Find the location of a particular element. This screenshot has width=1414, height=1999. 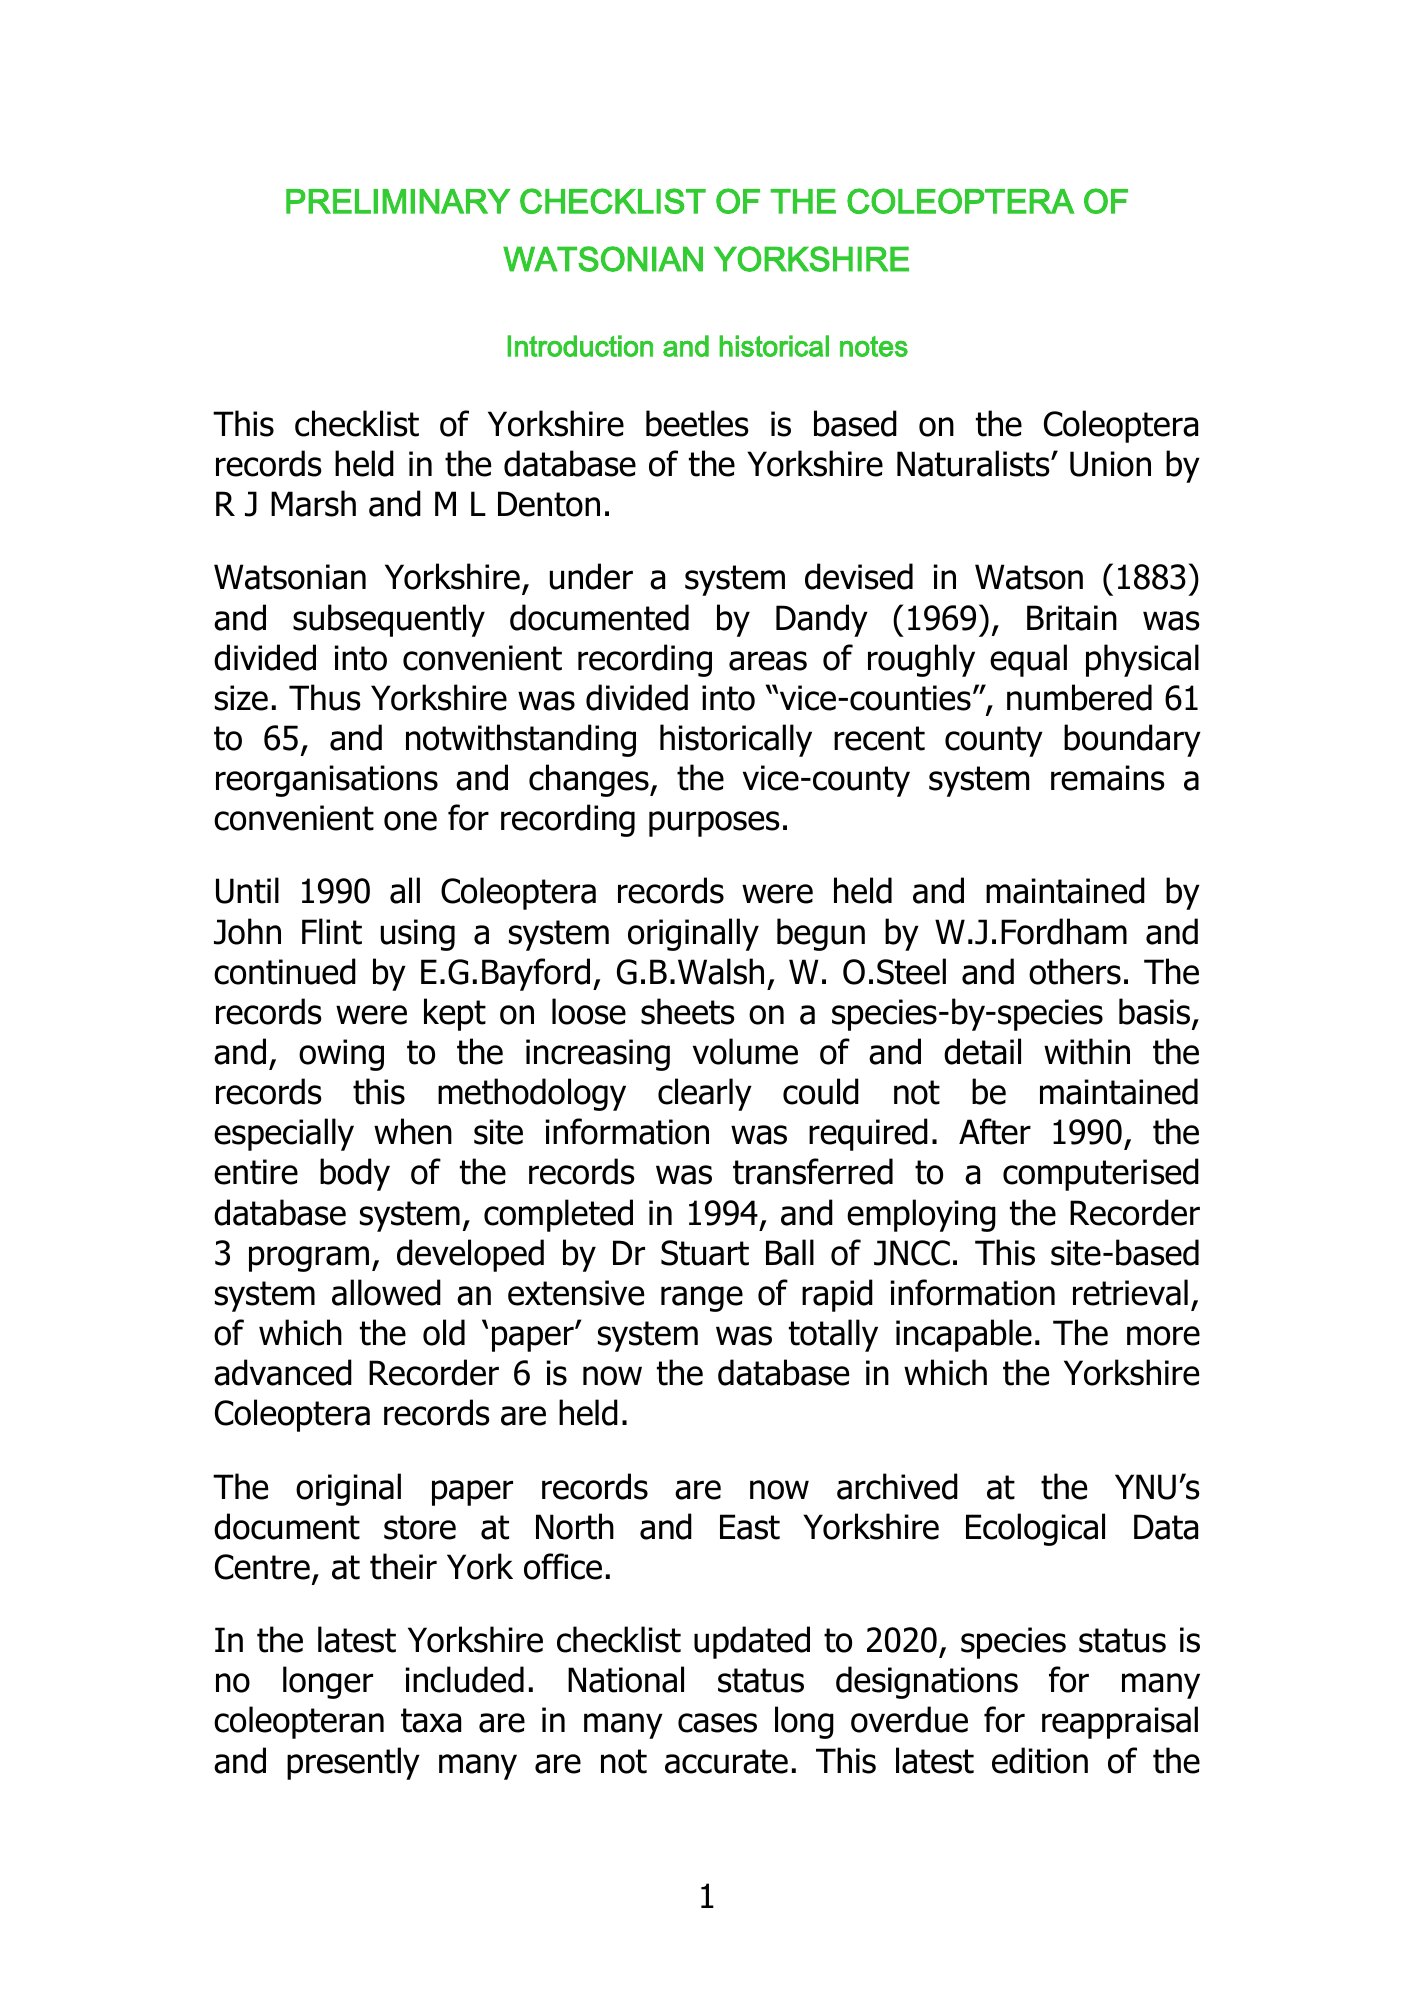

cases is located at coordinates (717, 1723).
